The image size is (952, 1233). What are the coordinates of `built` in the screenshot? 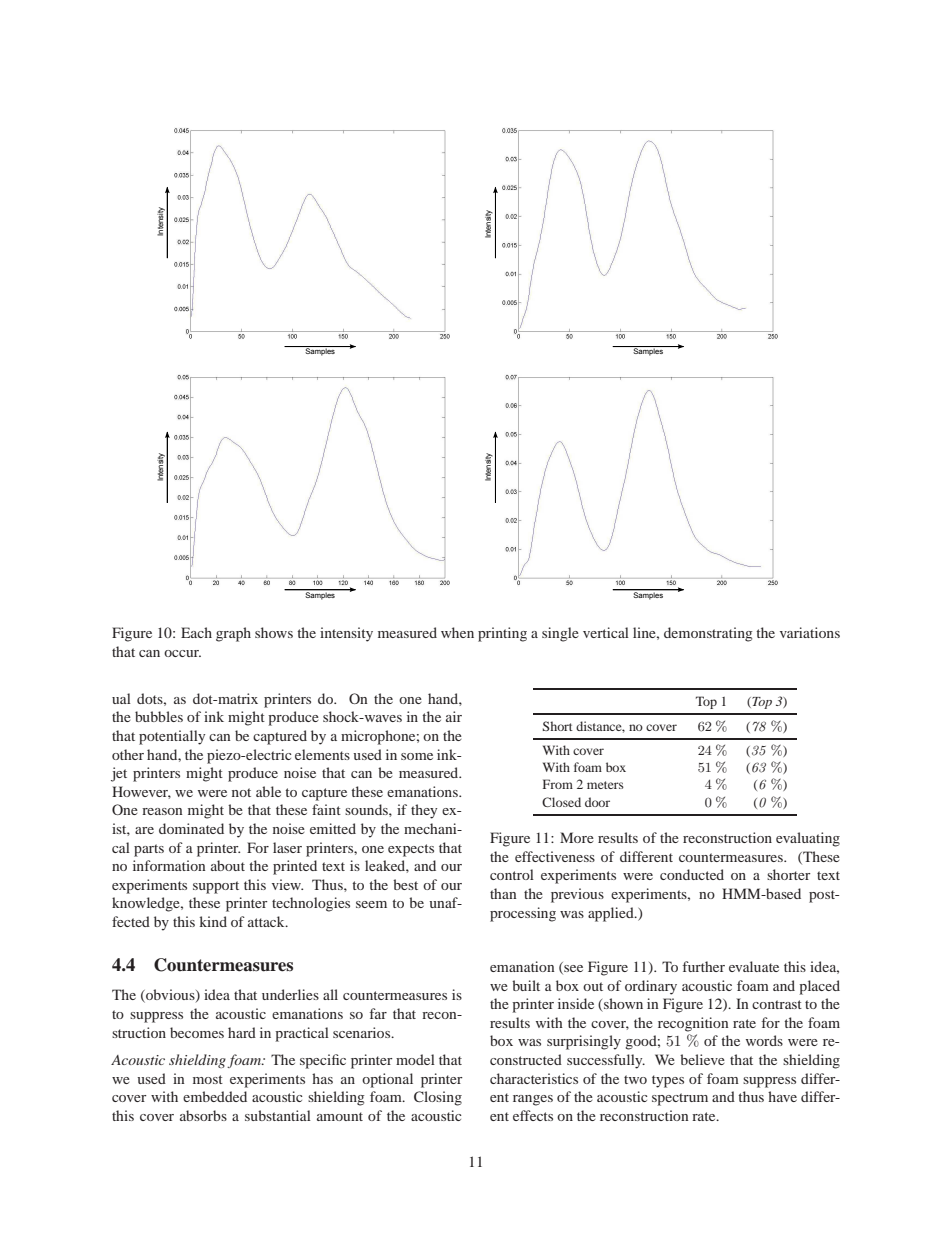 It's located at (526, 985).
